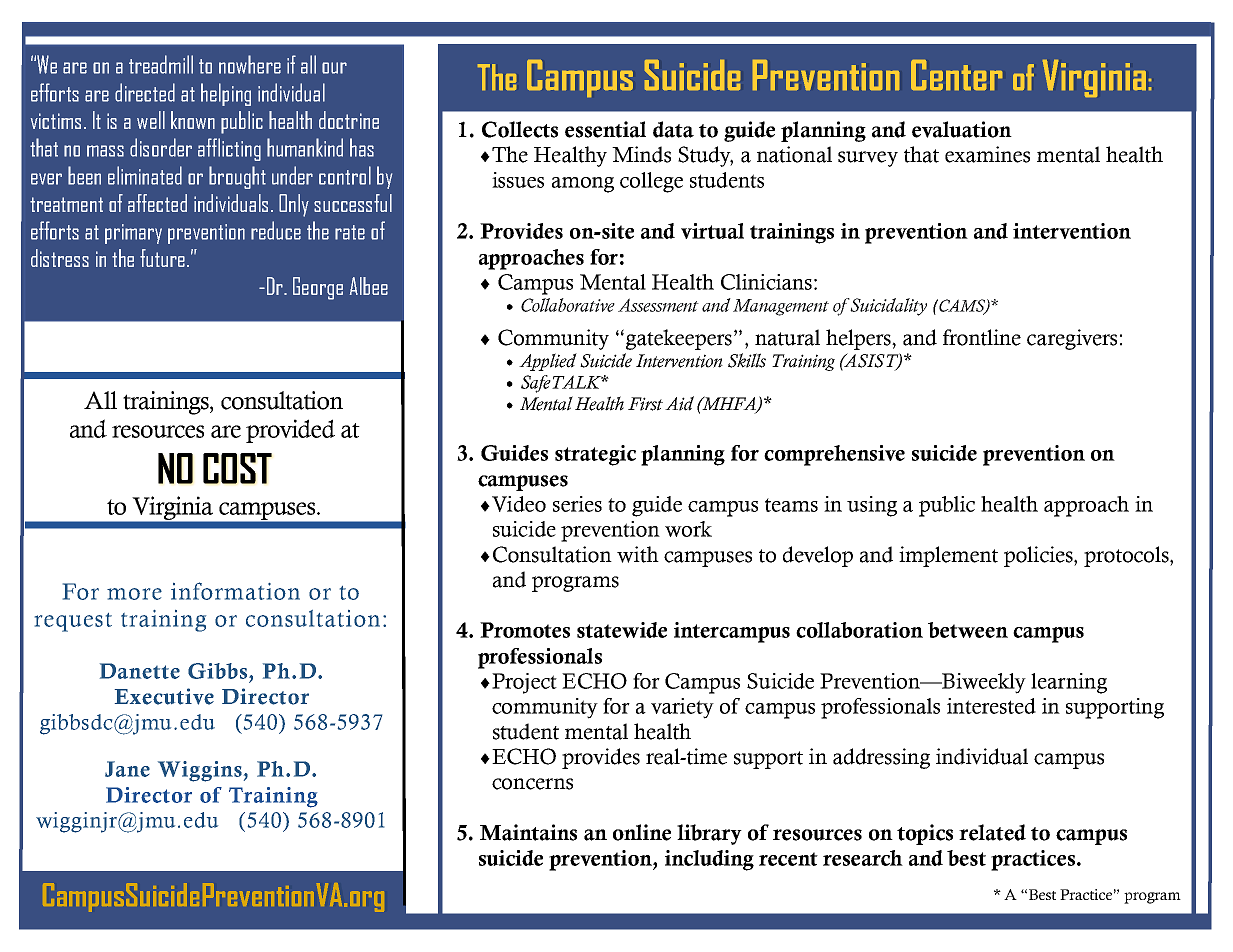 The height and width of the screenshot is (952, 1233). Describe the element at coordinates (968, 630) in the screenshot. I see `between` at that location.
